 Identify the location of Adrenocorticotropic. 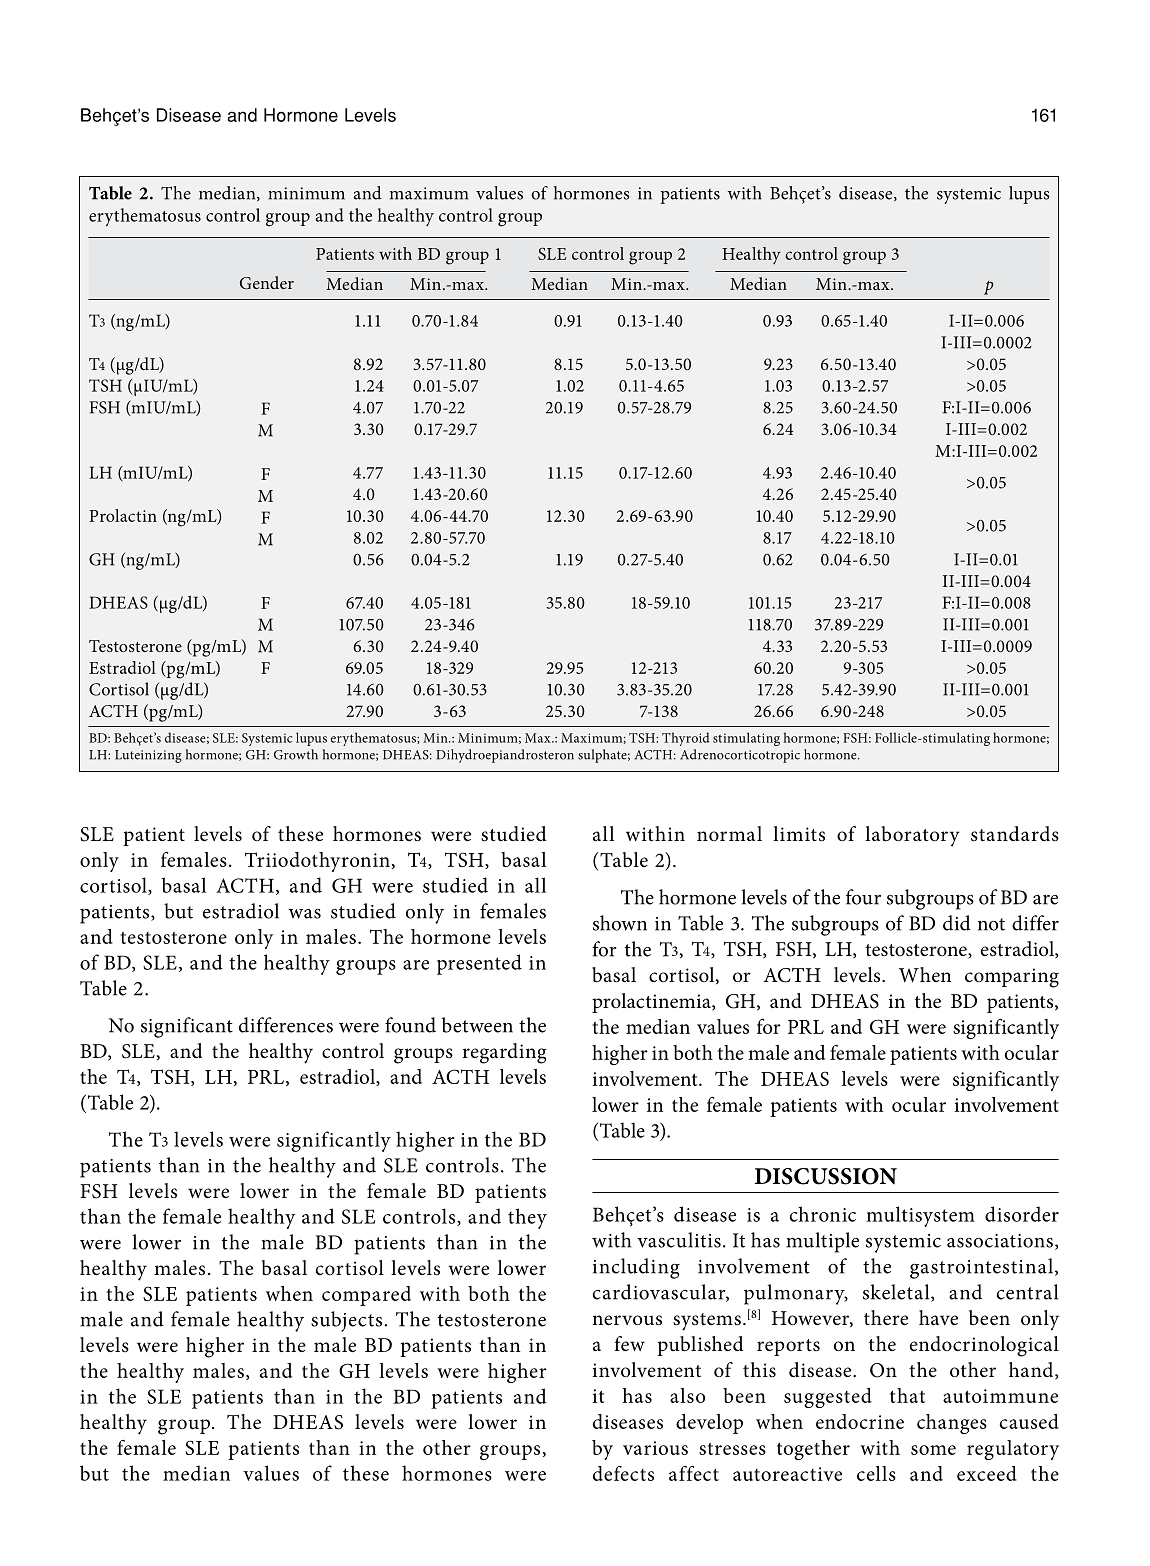
(740, 756).
